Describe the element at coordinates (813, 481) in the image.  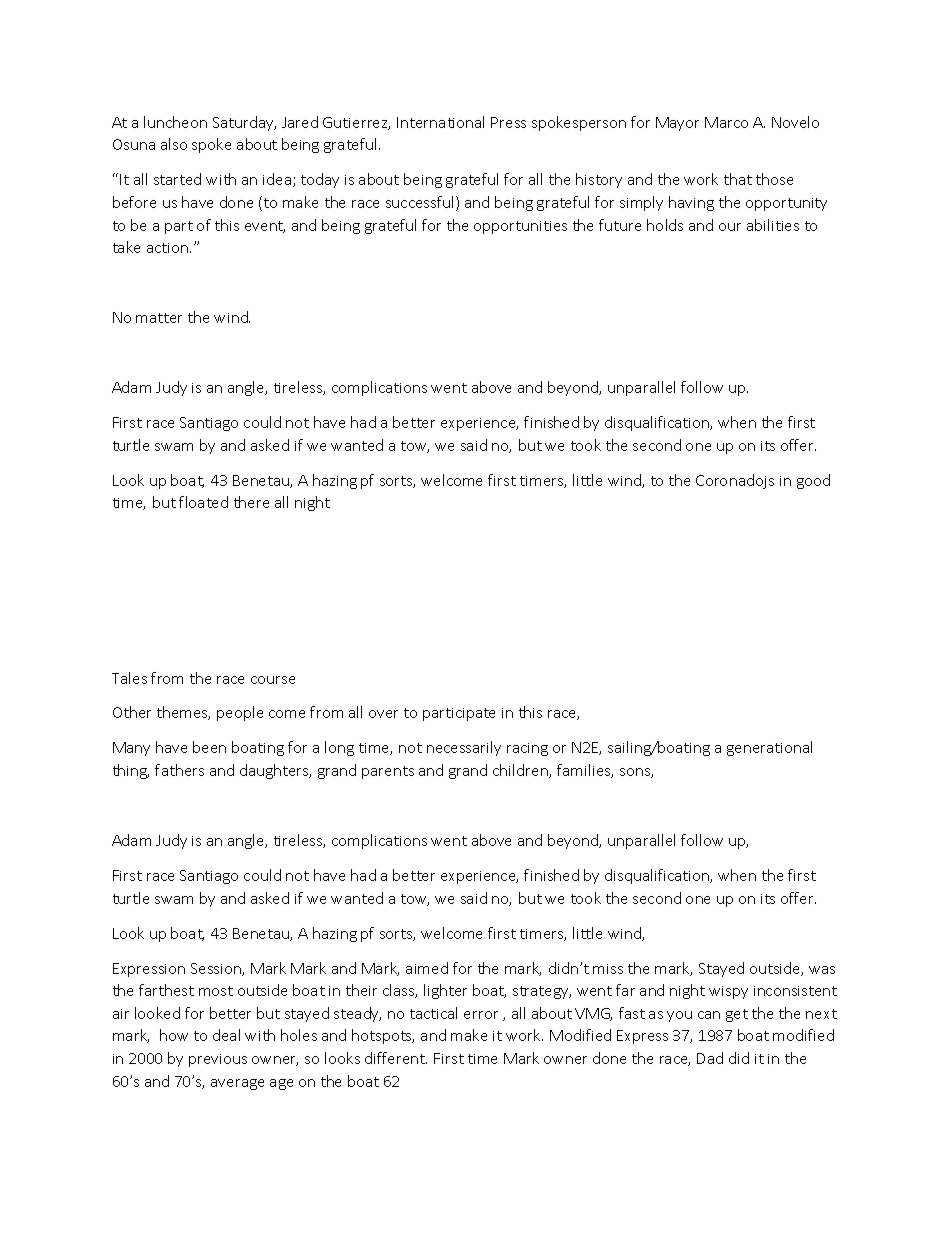
I see `good` at that location.
